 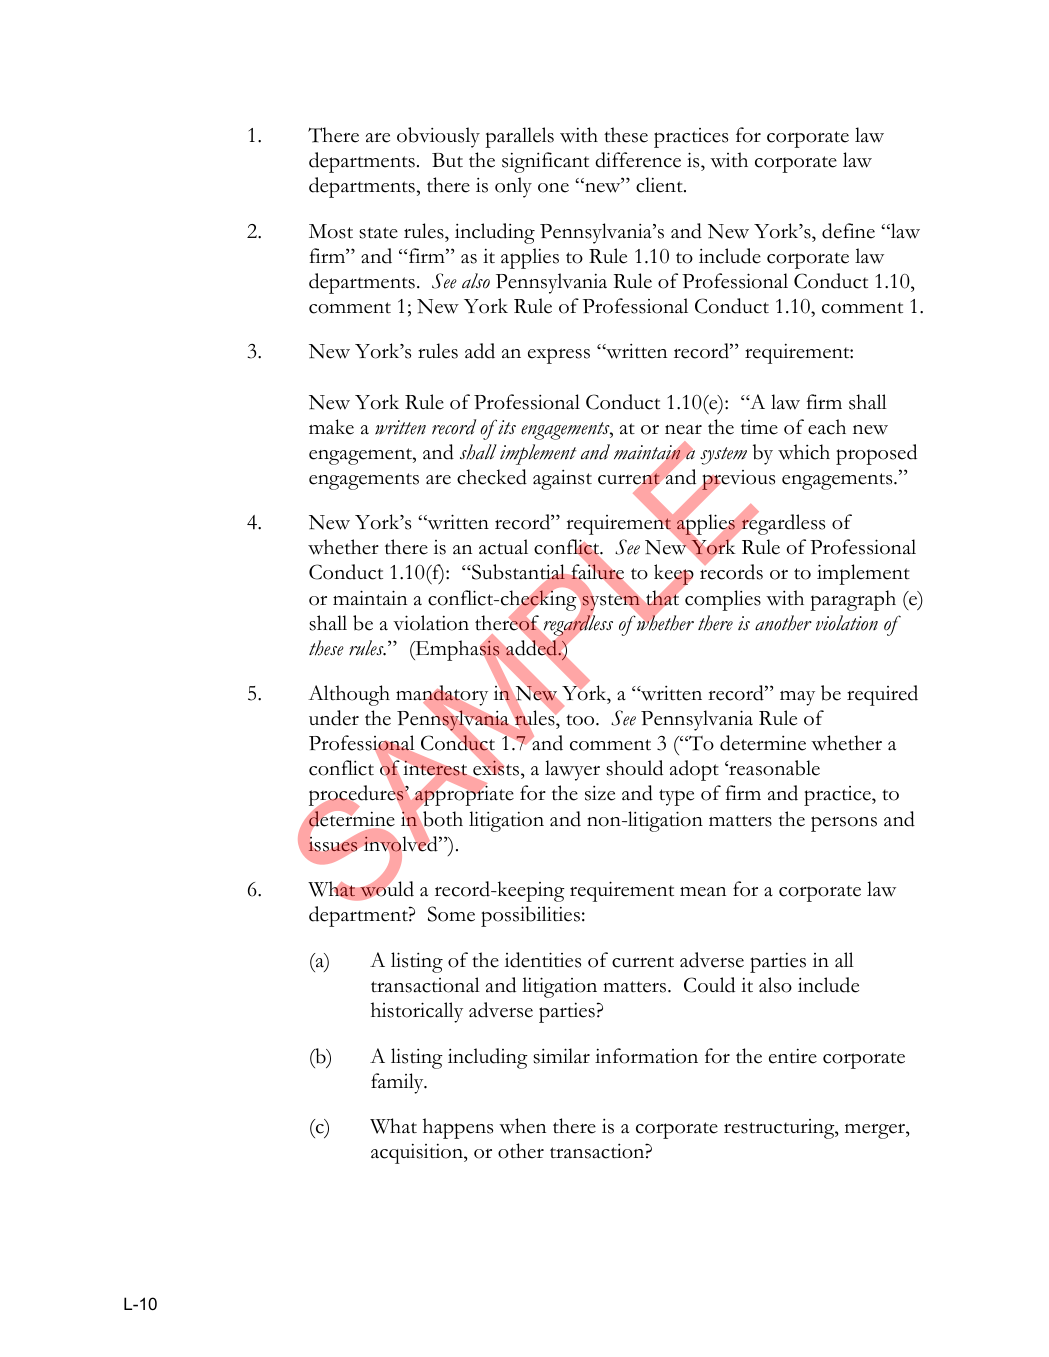 I want to click on difference, so click(x=638, y=160).
